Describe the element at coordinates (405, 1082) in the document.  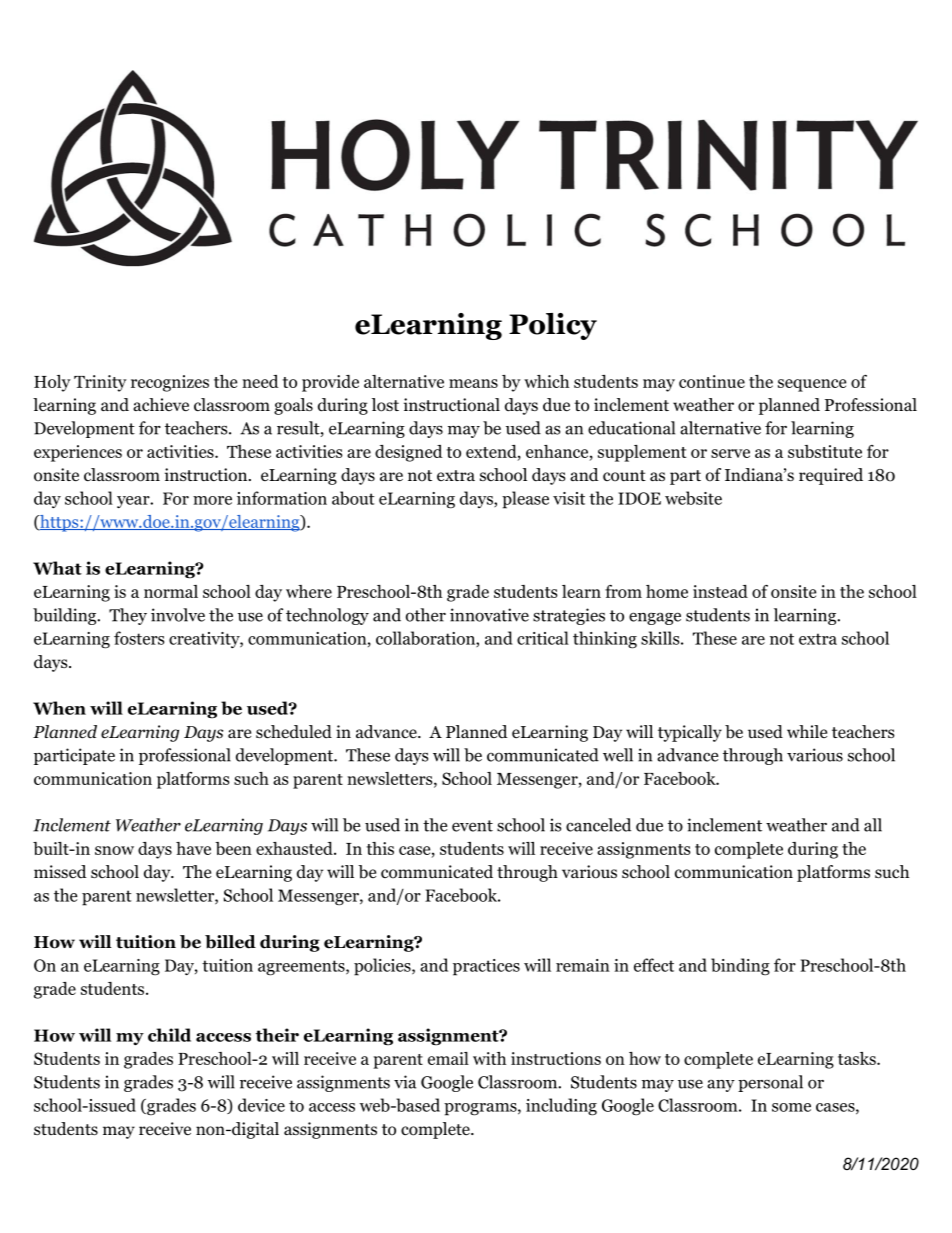
I see `via` at that location.
